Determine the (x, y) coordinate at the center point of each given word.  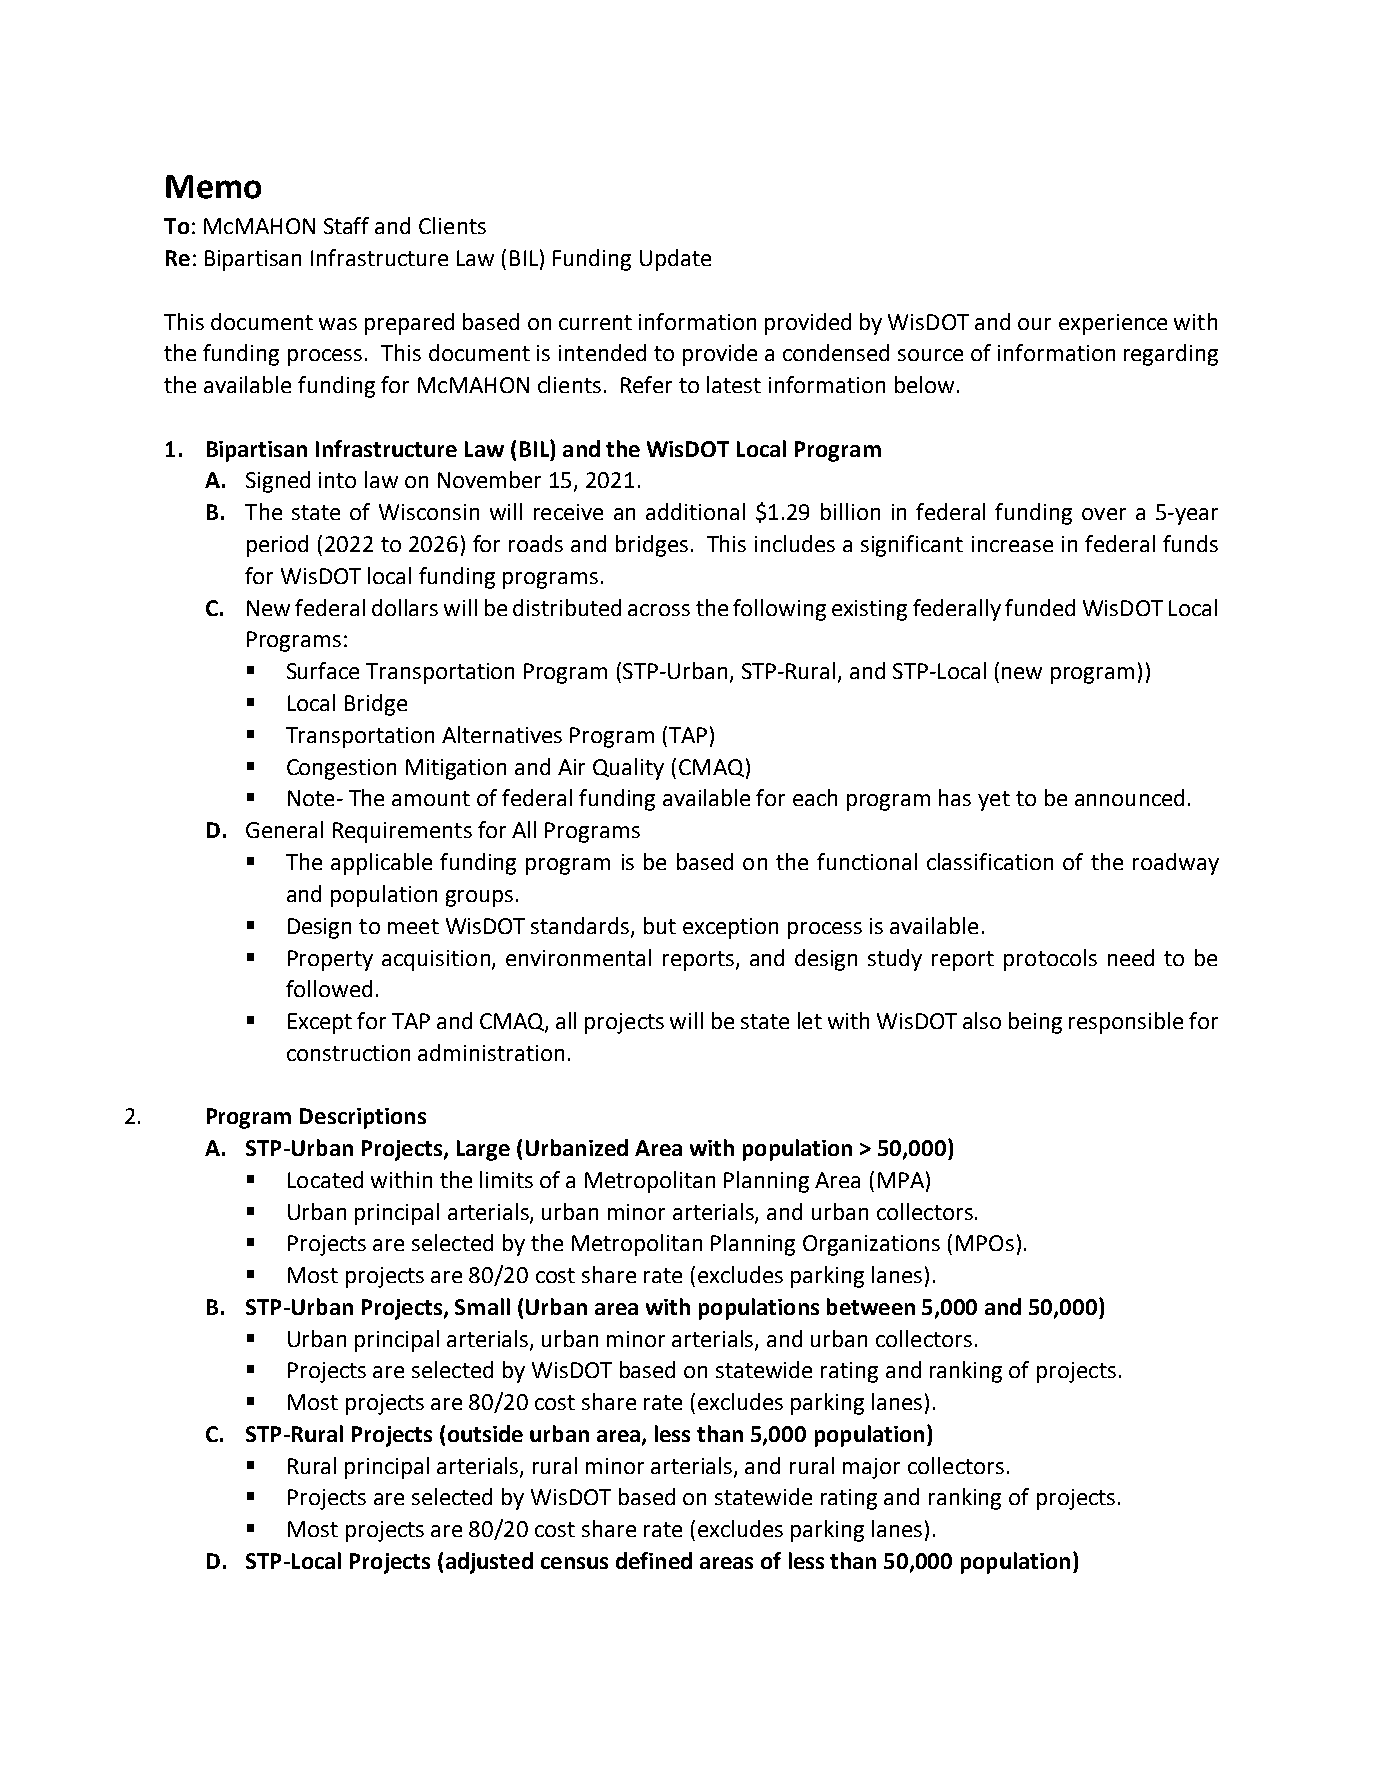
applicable (381, 864)
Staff (346, 225)
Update (675, 260)
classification (990, 861)
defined (654, 1560)
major (871, 1468)
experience (1113, 324)
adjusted (489, 1563)
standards (581, 926)
